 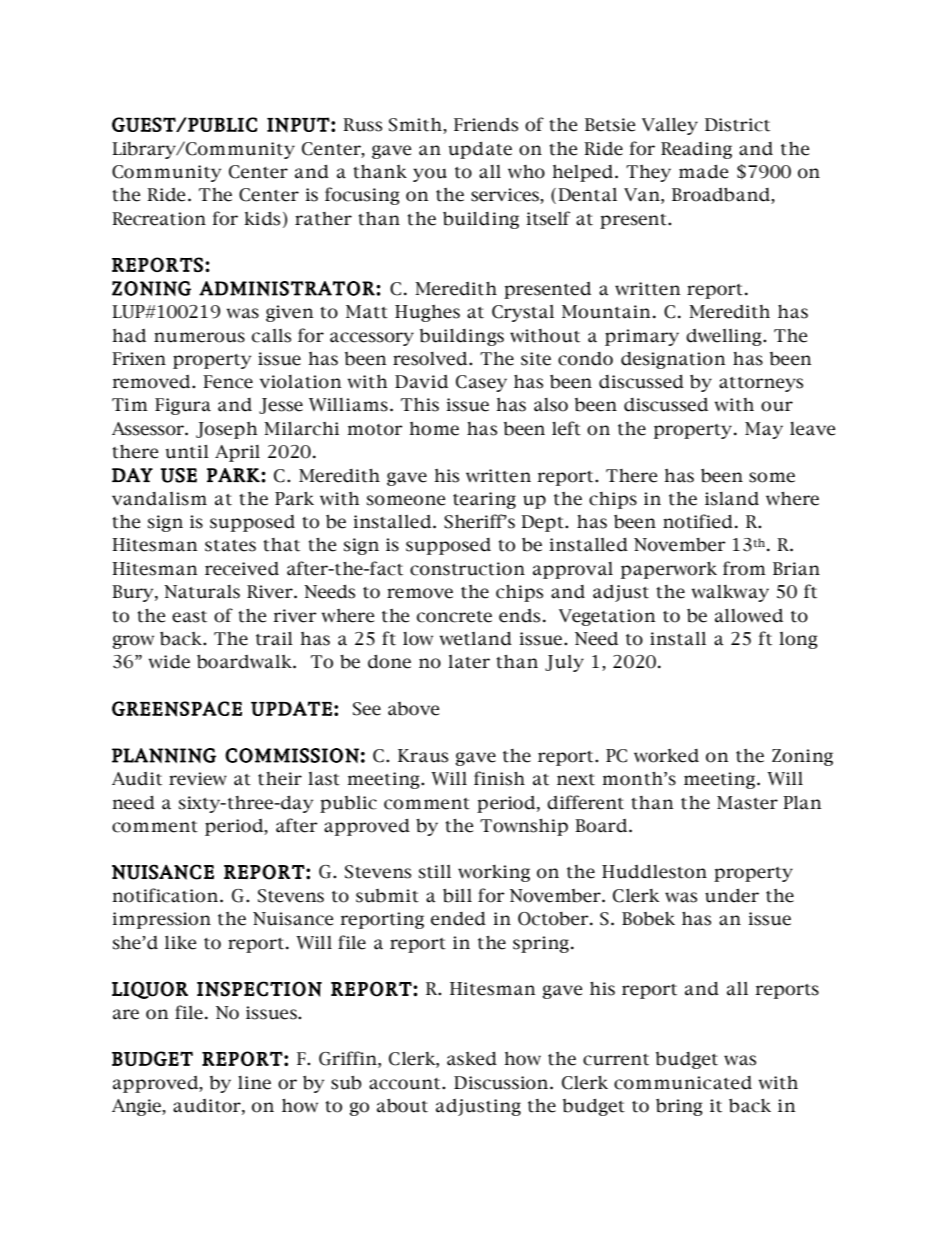 What do you see at coordinates (254, 1083) in the screenshot?
I see `line` at bounding box center [254, 1083].
